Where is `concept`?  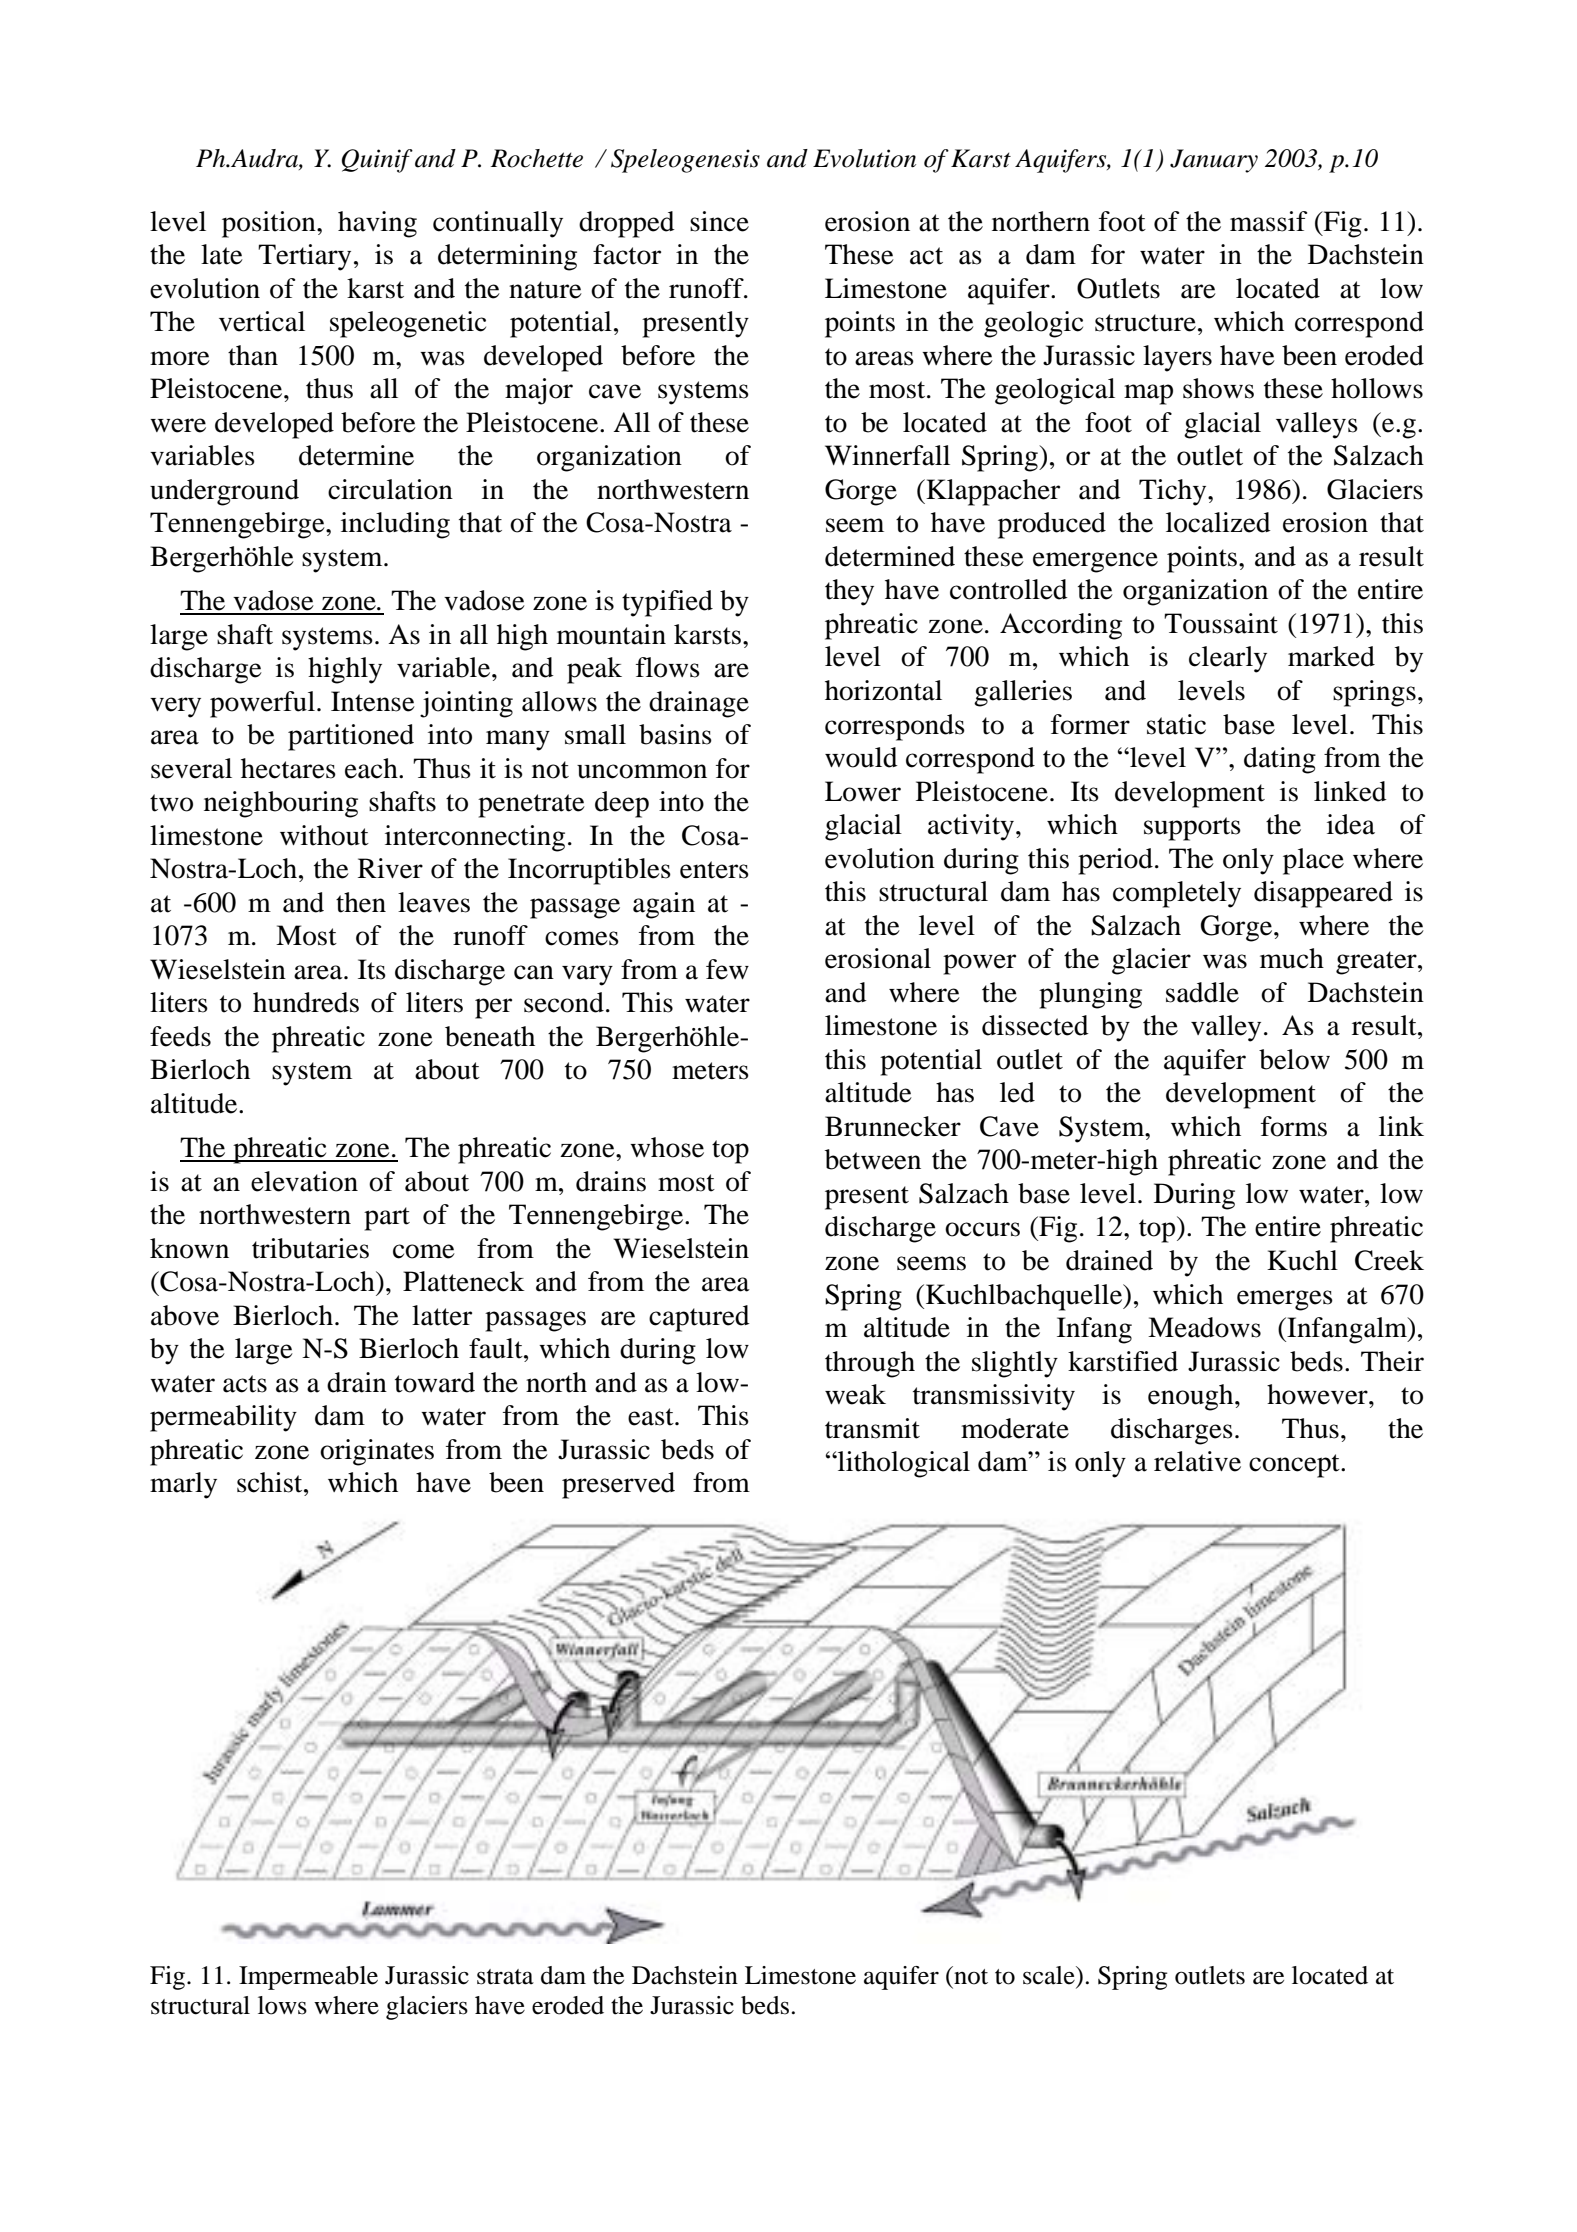
concept is located at coordinates (1295, 1466).
